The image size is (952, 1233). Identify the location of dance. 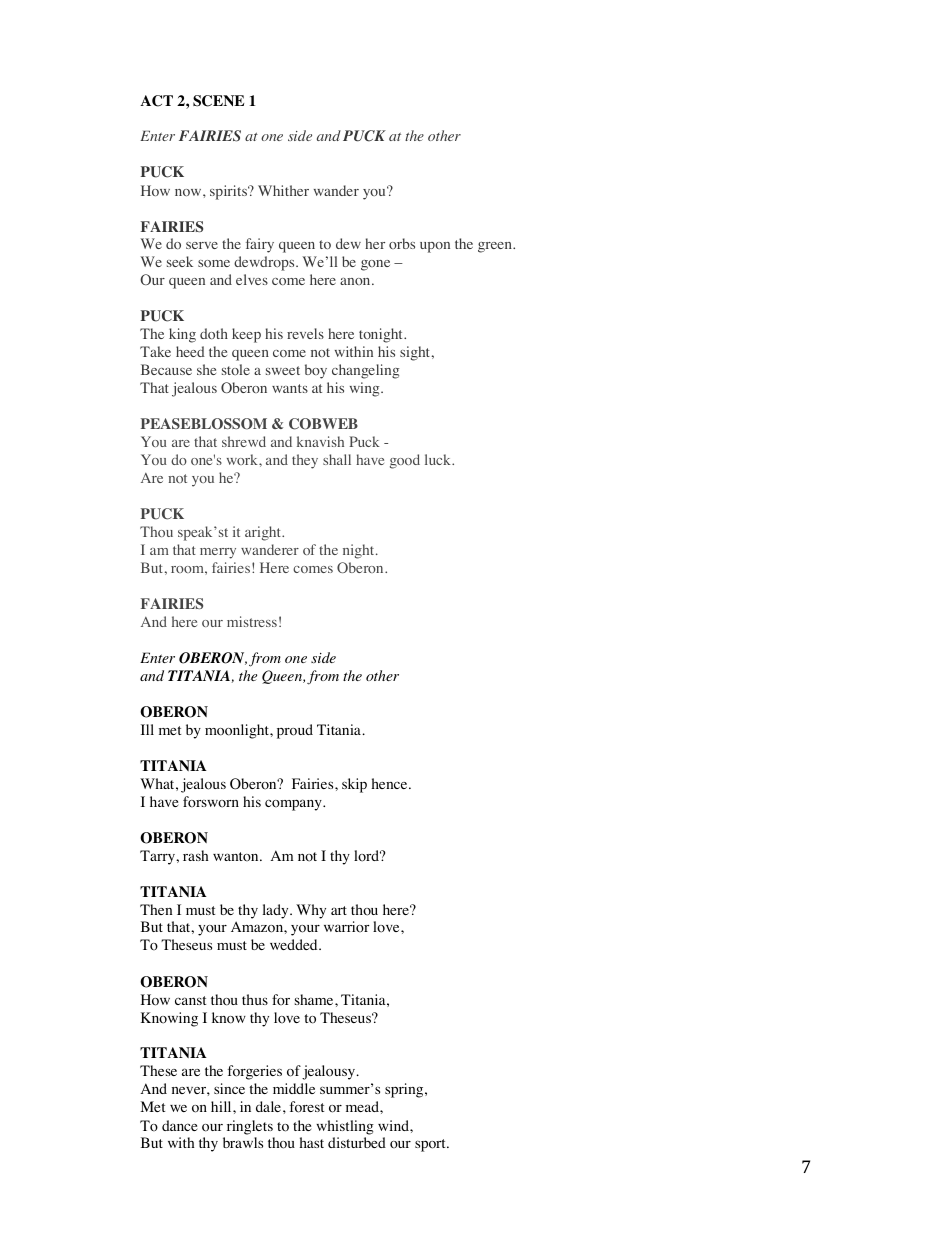
(179, 1125).
